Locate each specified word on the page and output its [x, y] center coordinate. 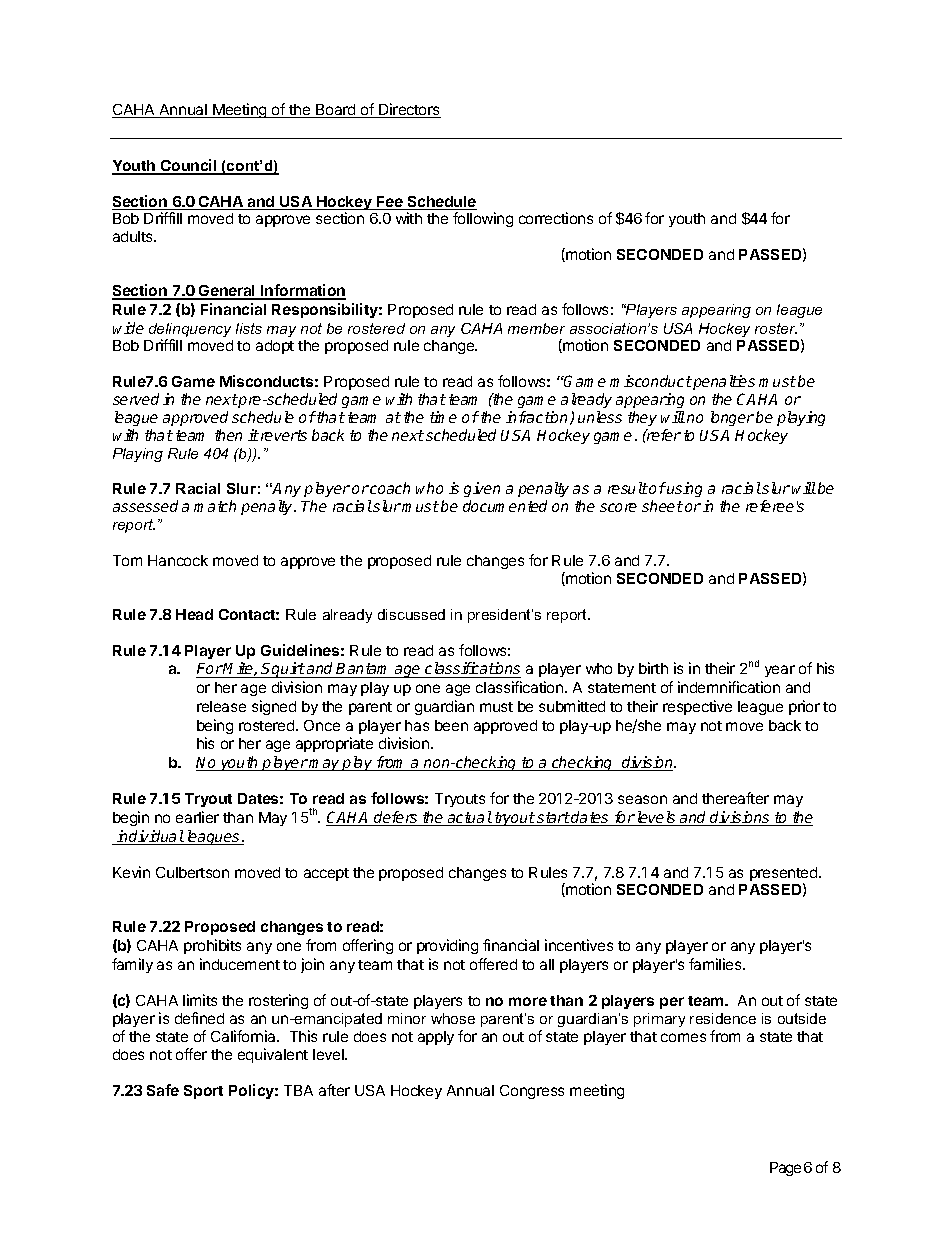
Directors [409, 110]
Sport [203, 1092]
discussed [411, 614]
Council [189, 166]
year [780, 671]
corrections [556, 218]
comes [683, 1037]
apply [436, 1038]
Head [194, 614]
